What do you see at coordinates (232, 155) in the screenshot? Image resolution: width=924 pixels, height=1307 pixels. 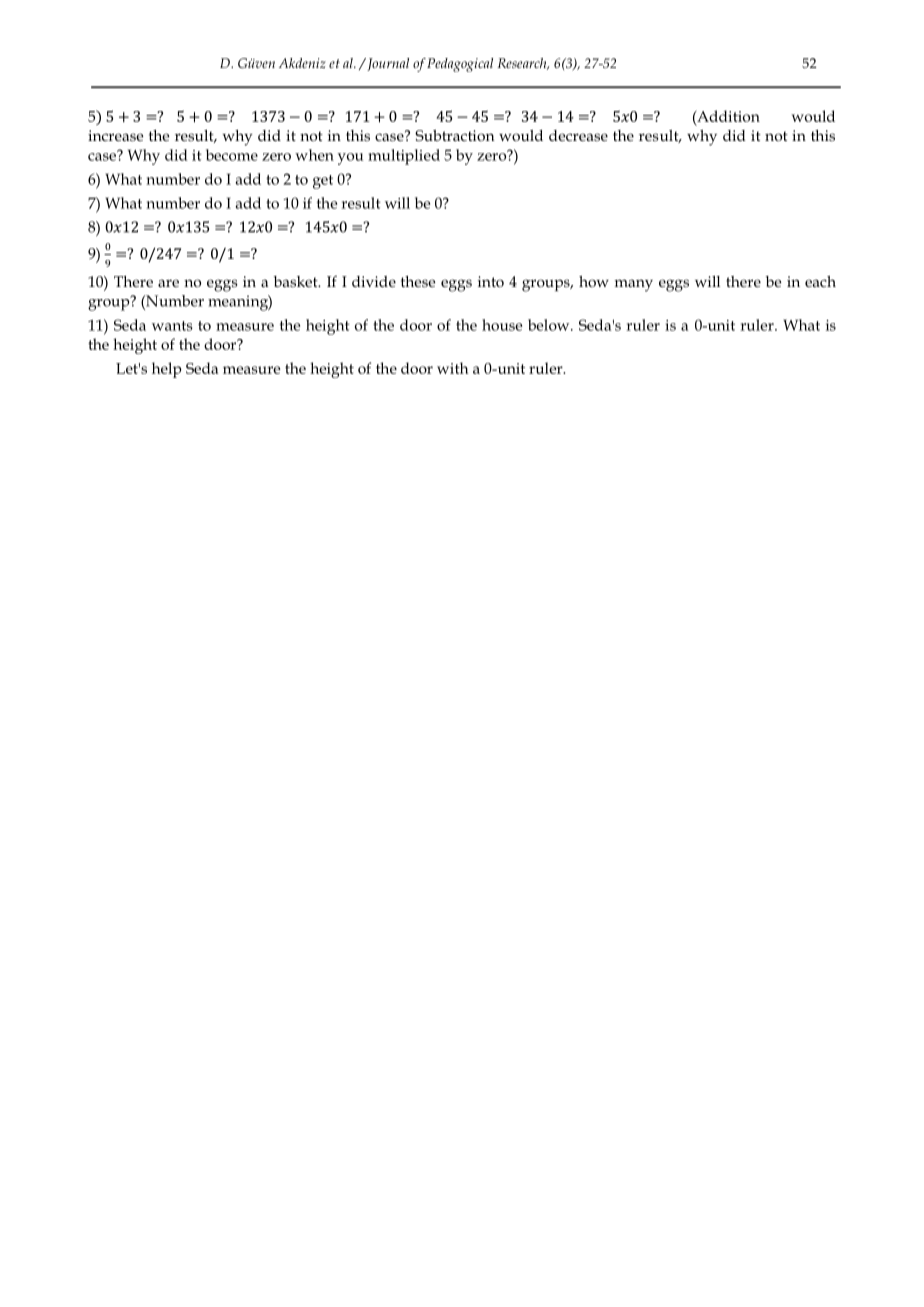 I see `become` at bounding box center [232, 155].
